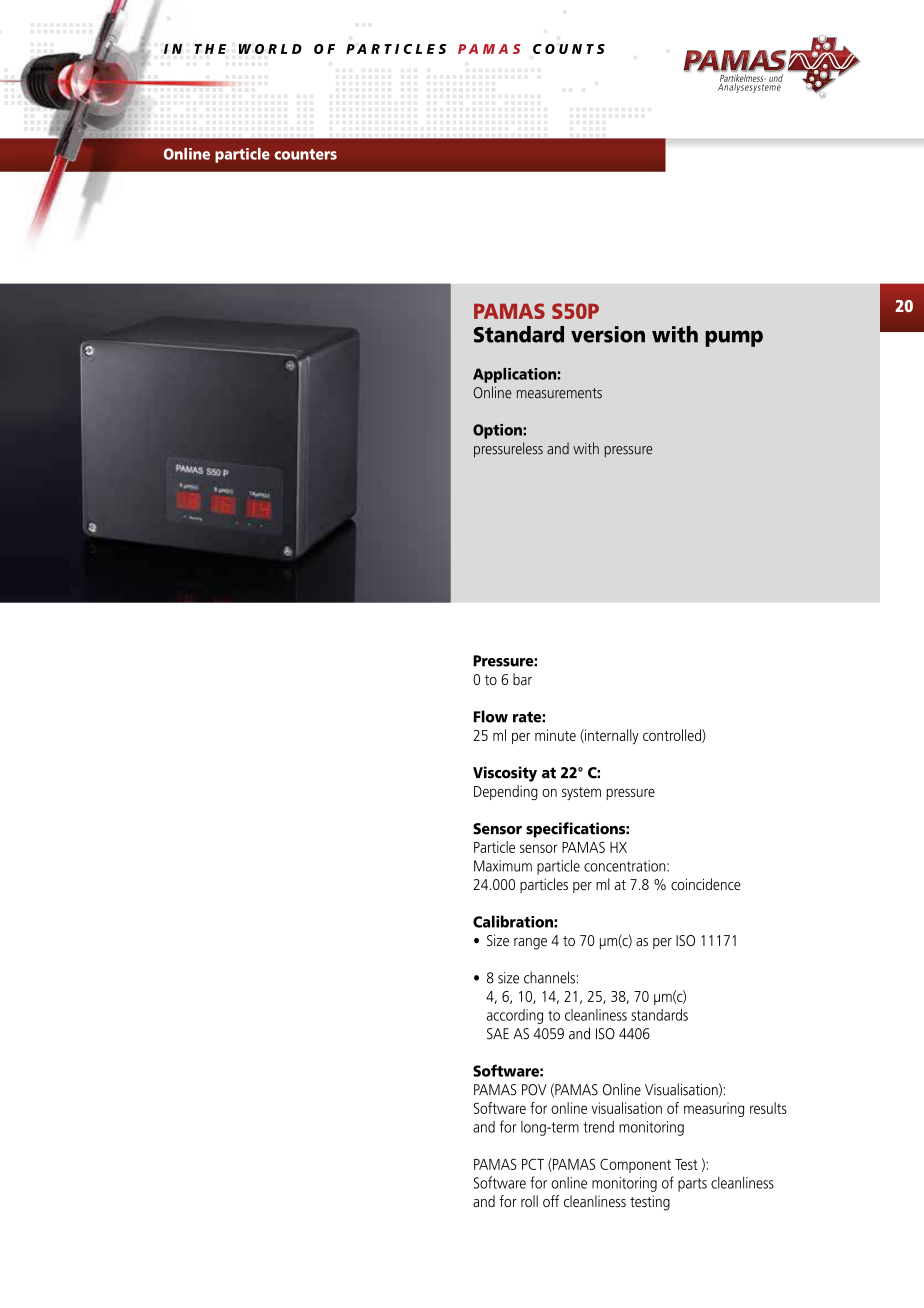 This screenshot has width=924, height=1308. What do you see at coordinates (491, 716) in the screenshot?
I see `Flow` at bounding box center [491, 716].
